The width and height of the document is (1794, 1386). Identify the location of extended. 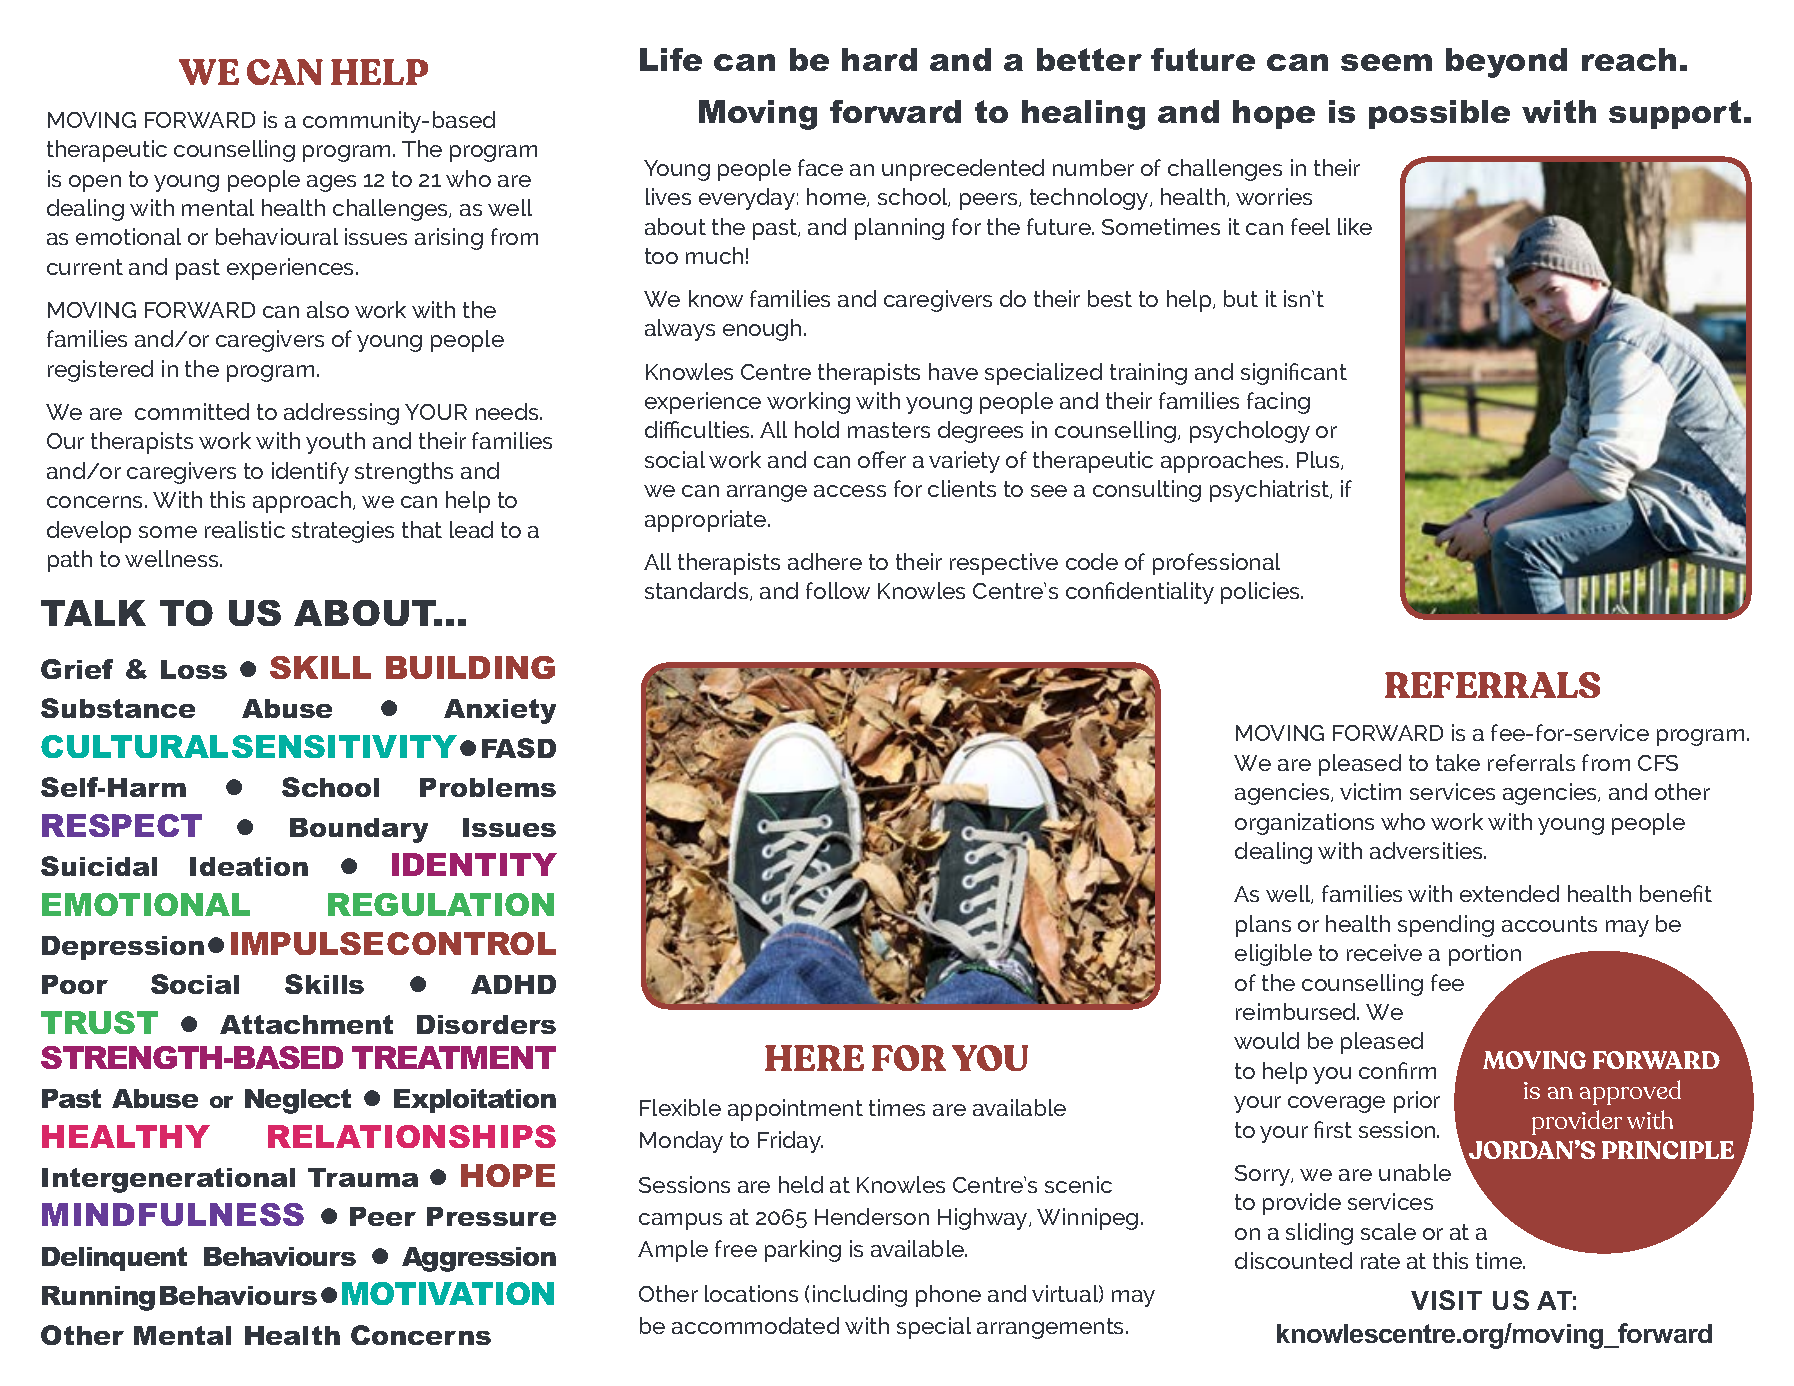
(1509, 893).
